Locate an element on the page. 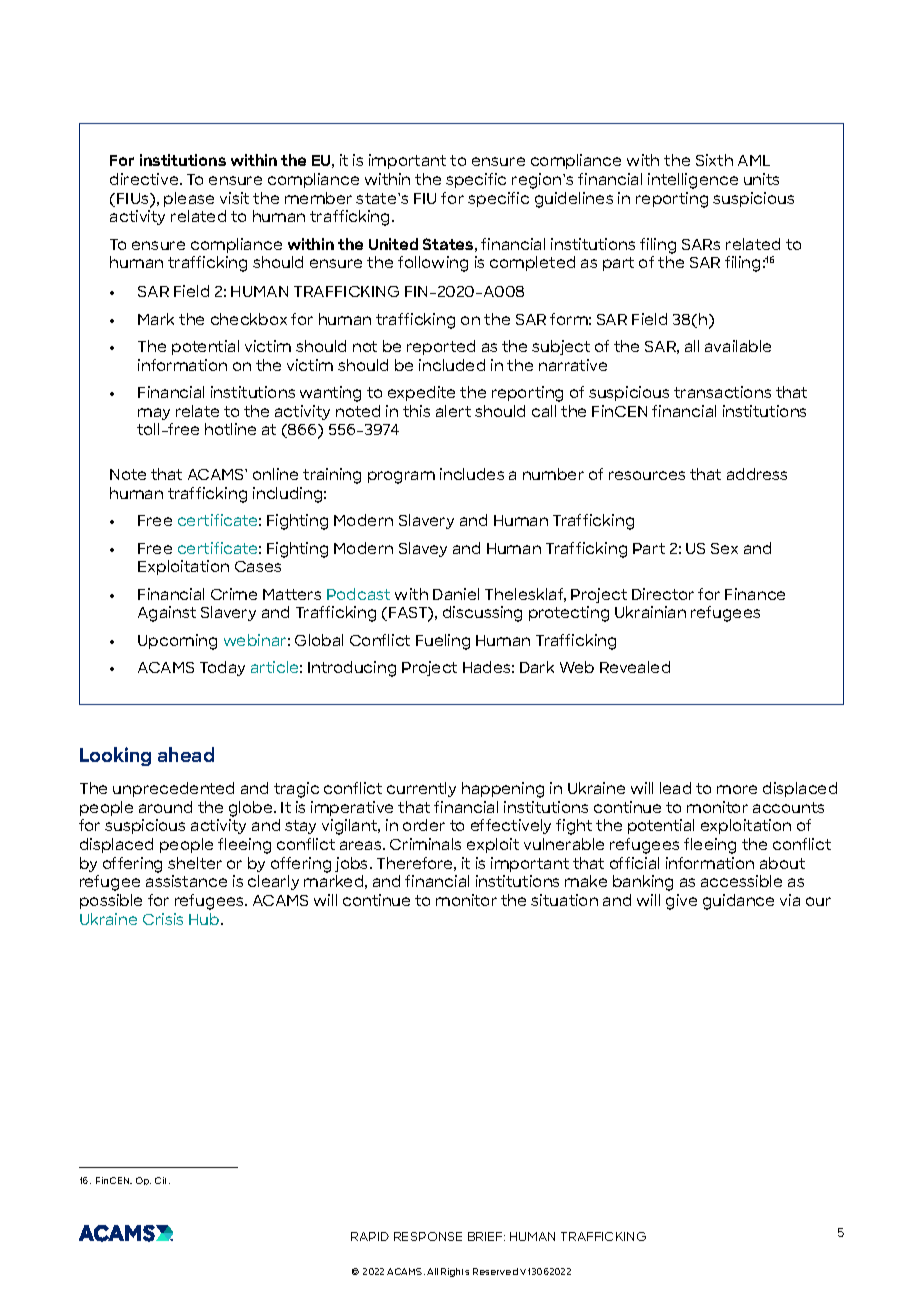 This image has height=1308, width=924. Cit is located at coordinates (162, 1180).
